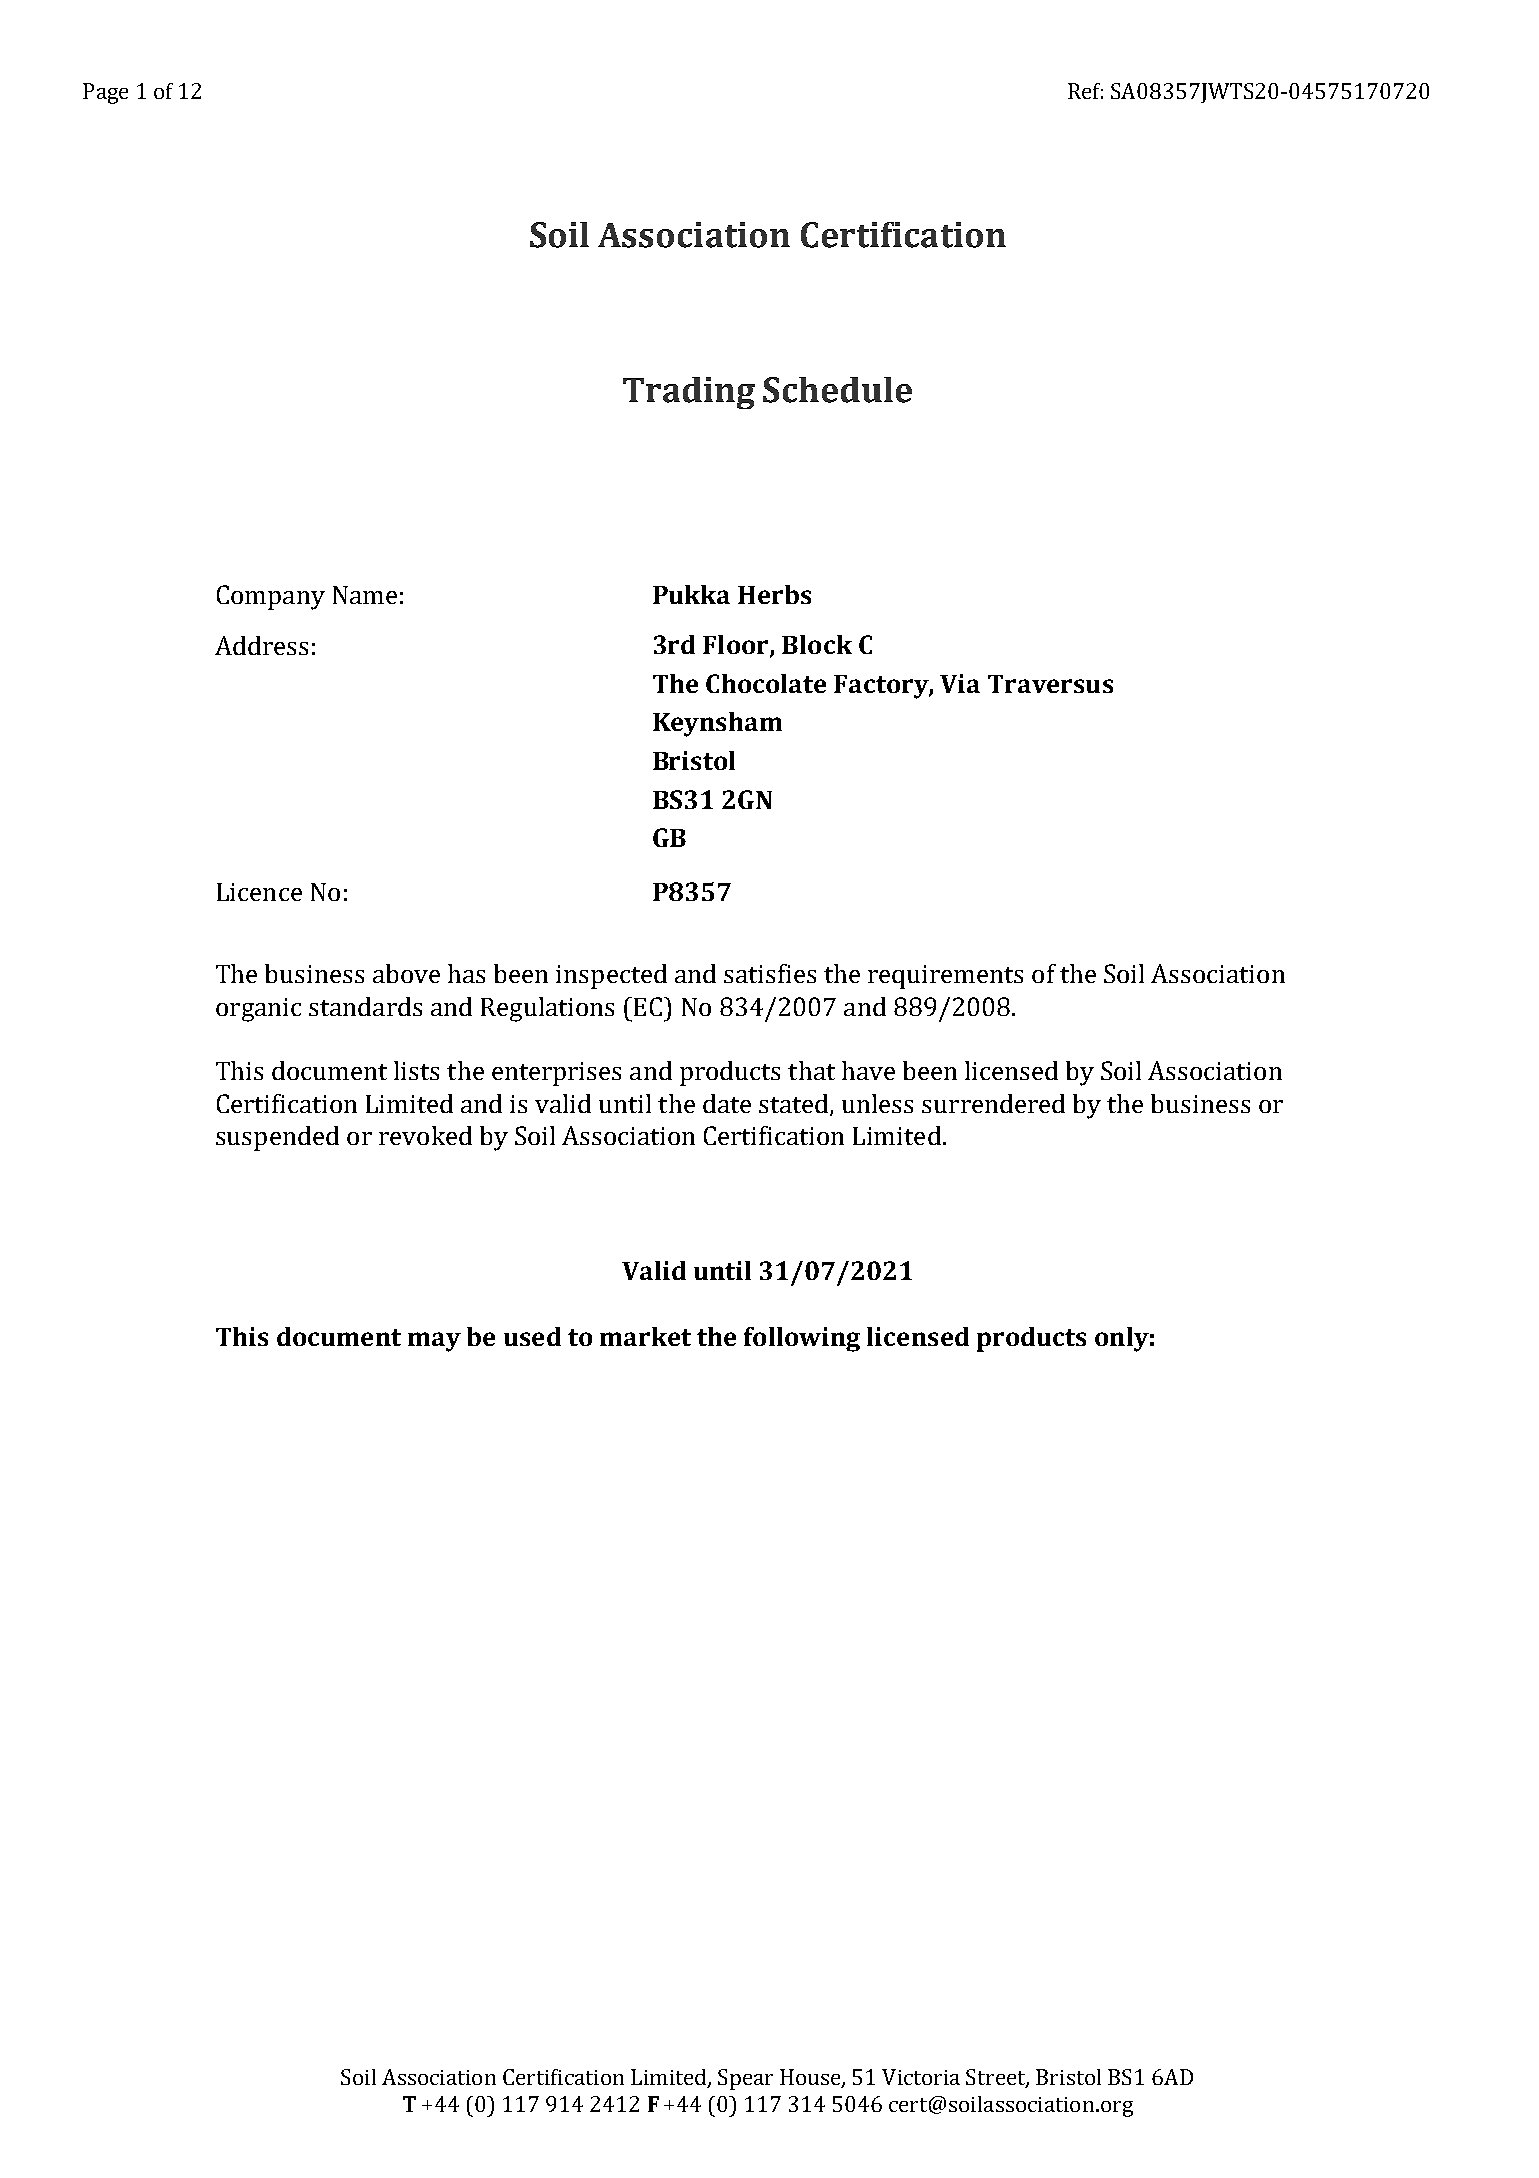  I want to click on Victoria, so click(921, 2077).
